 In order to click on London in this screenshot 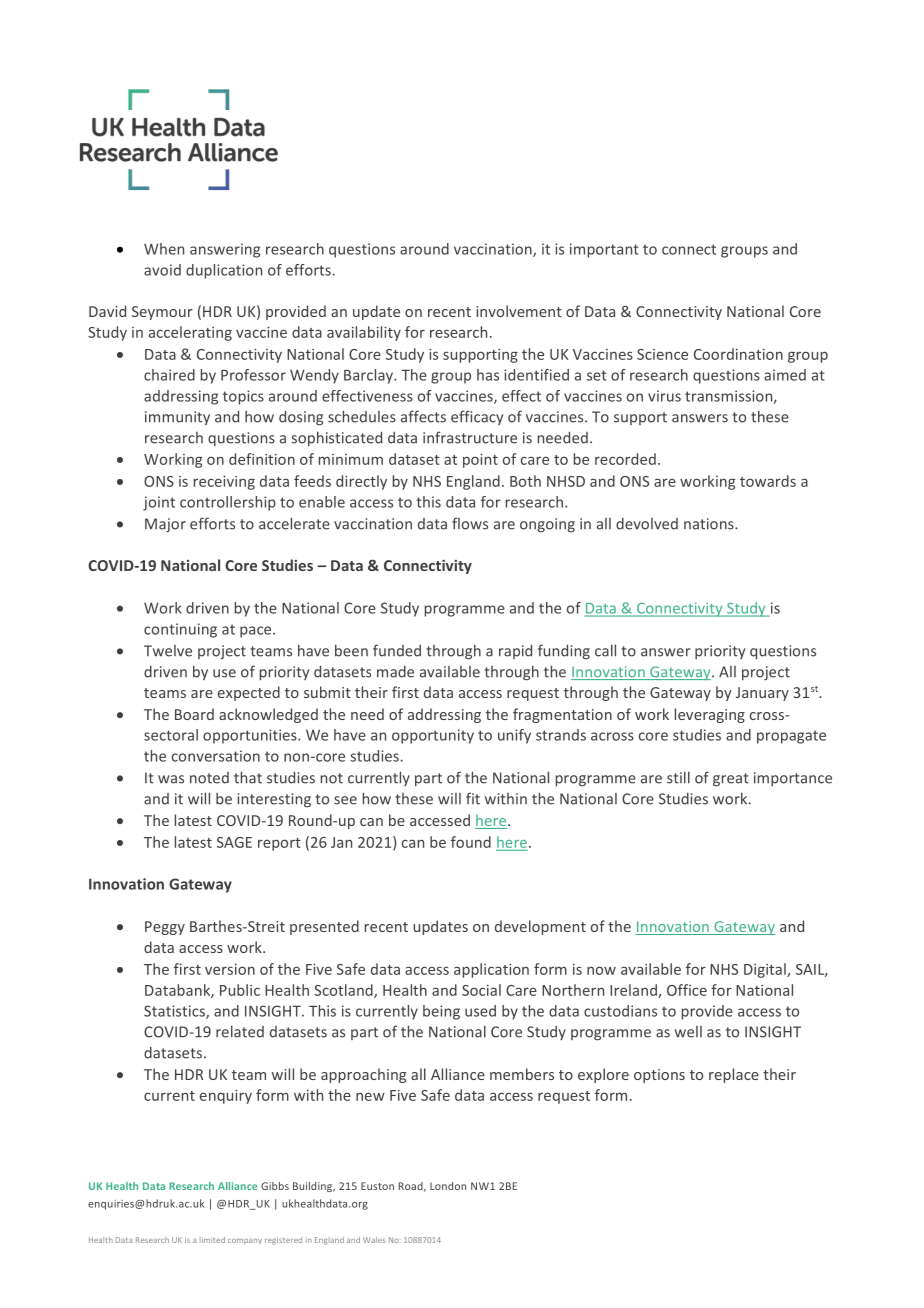, I will do `click(448, 1186)`.
